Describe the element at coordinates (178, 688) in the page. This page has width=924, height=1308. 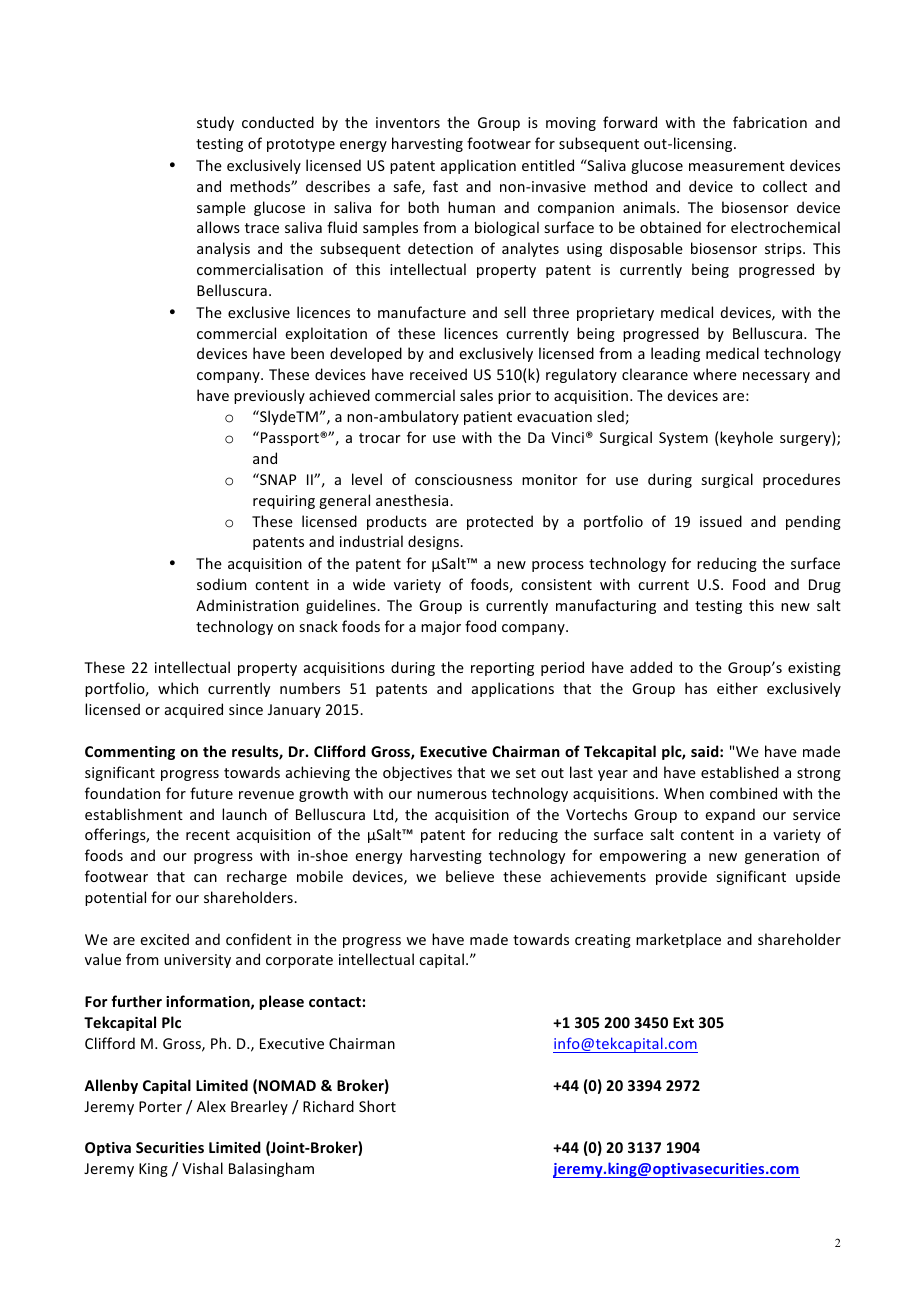
I see `which` at that location.
